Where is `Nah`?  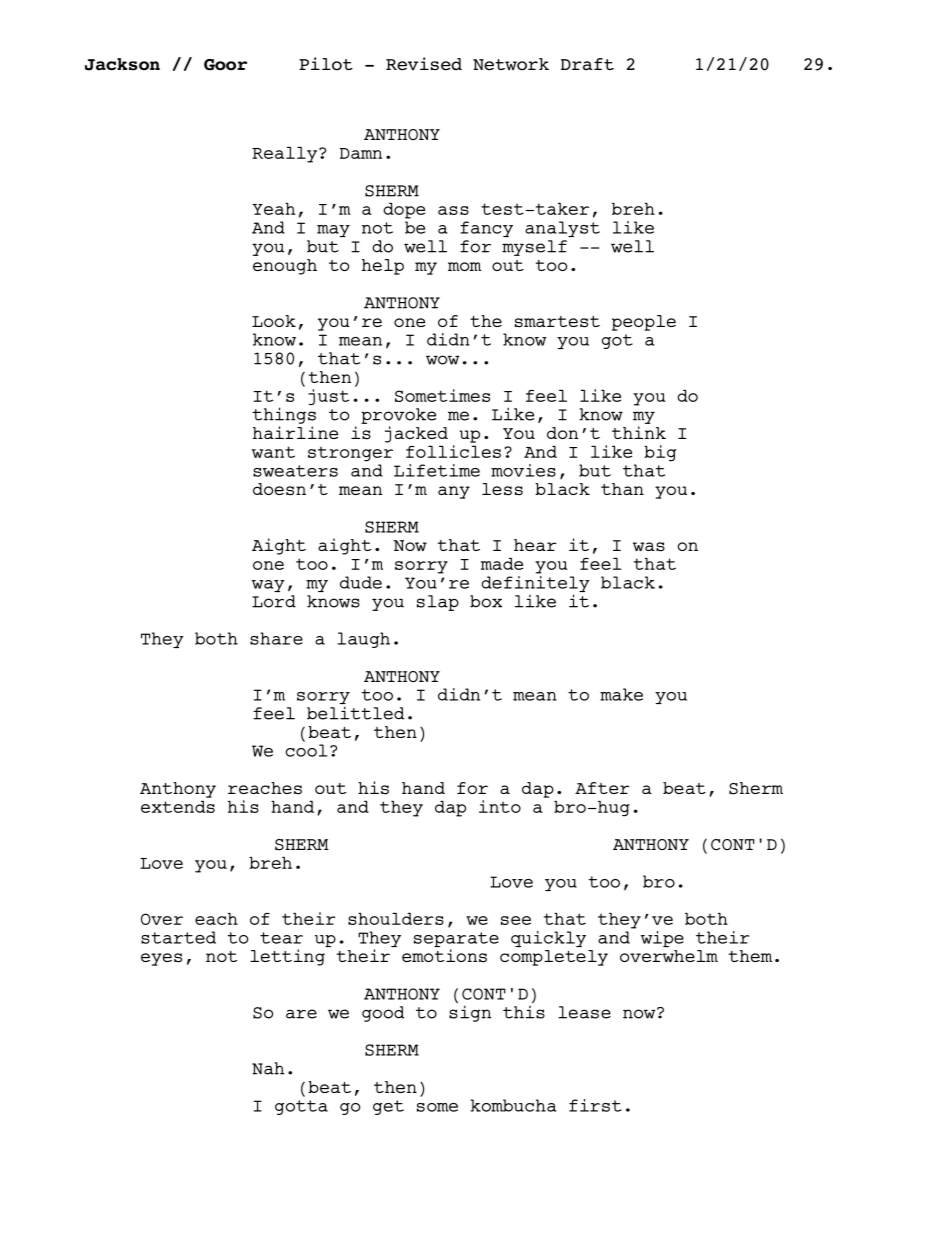
Nah is located at coordinates (268, 1068).
